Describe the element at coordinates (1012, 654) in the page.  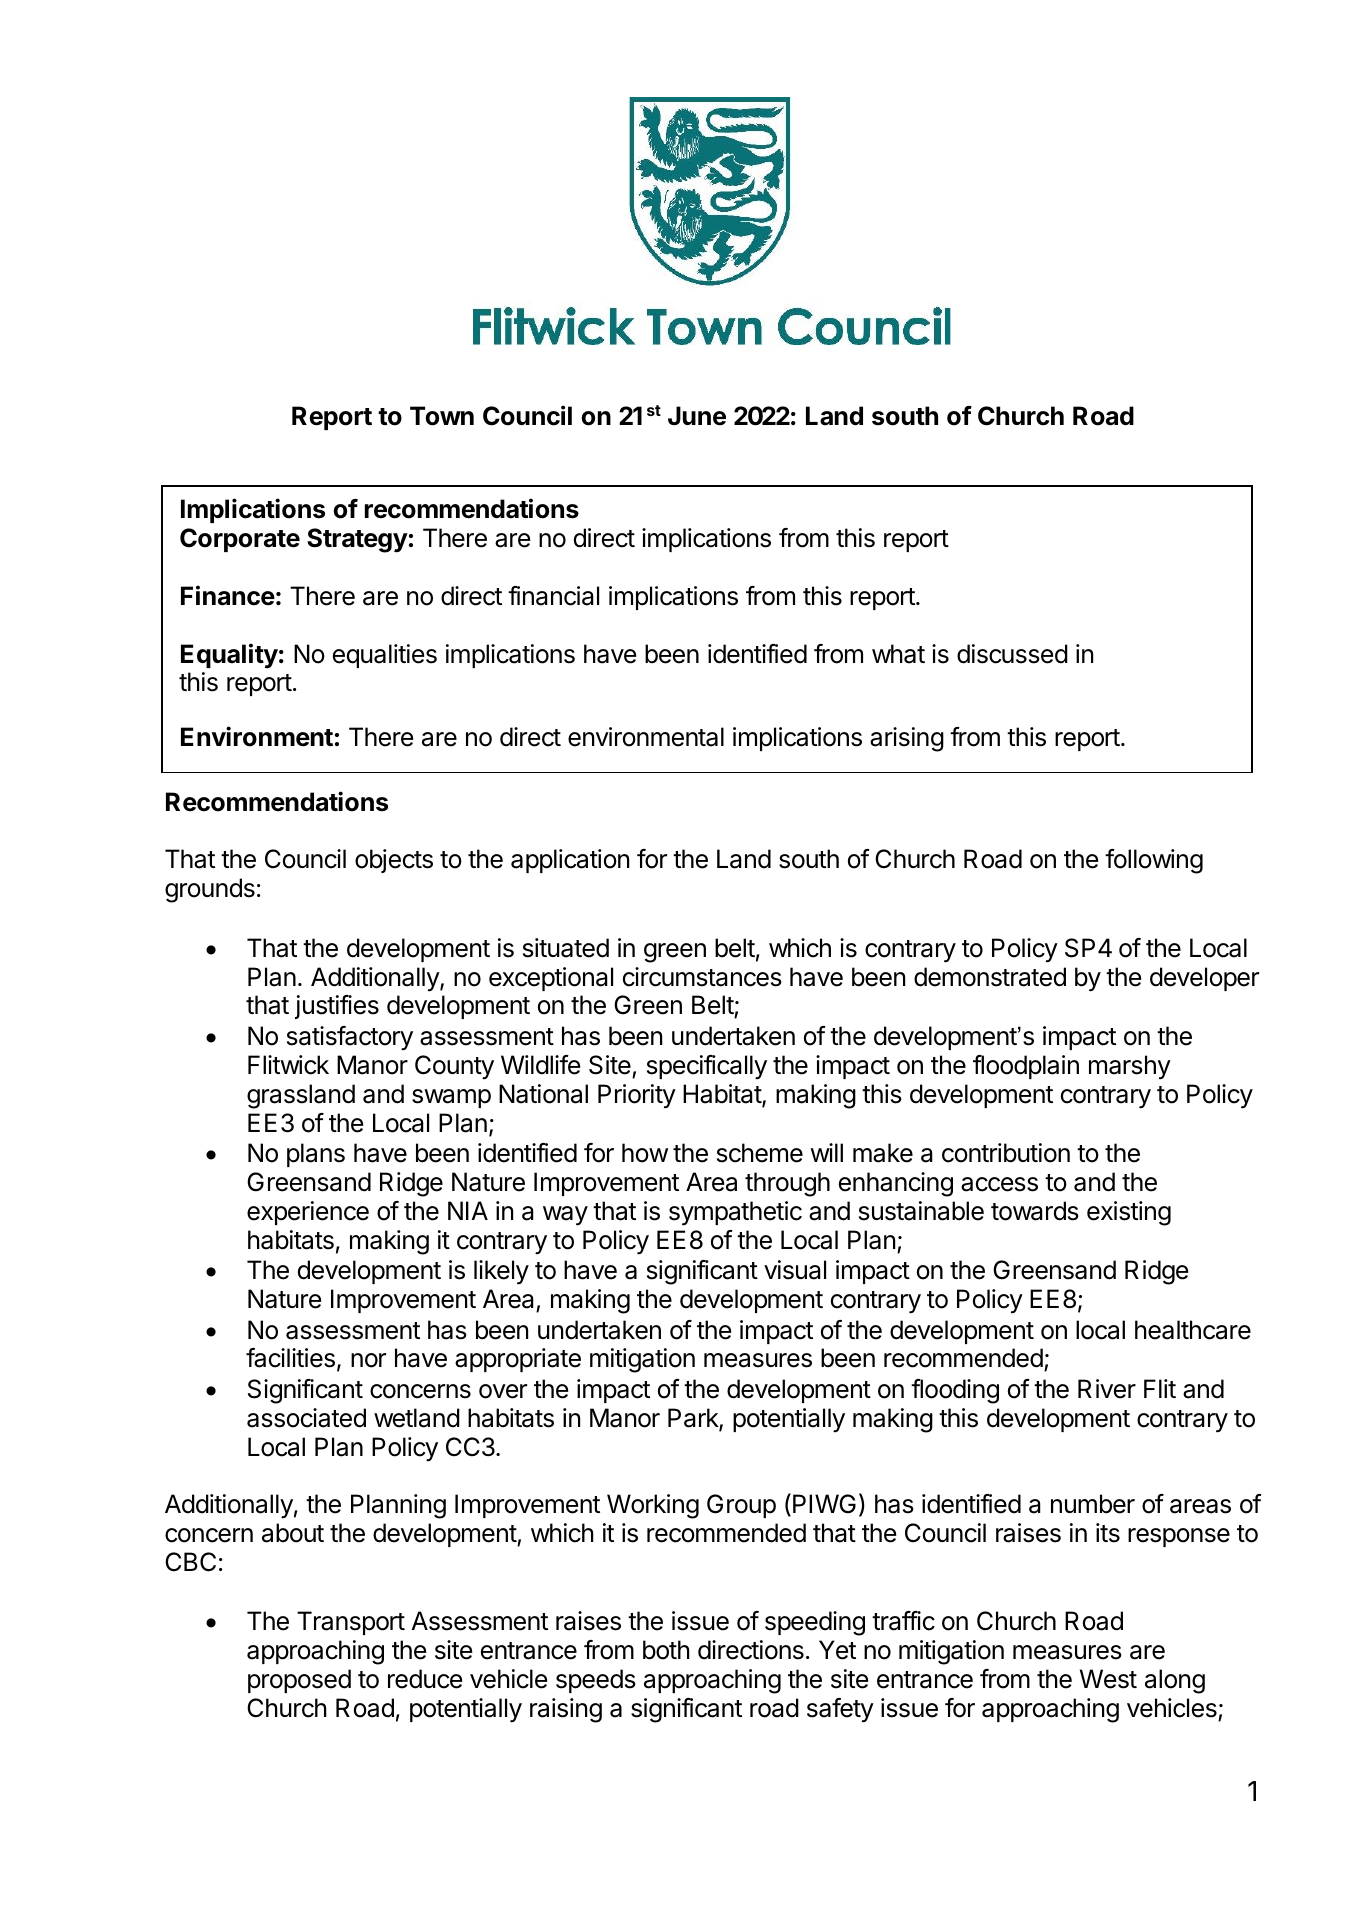
I see `discussed` at that location.
